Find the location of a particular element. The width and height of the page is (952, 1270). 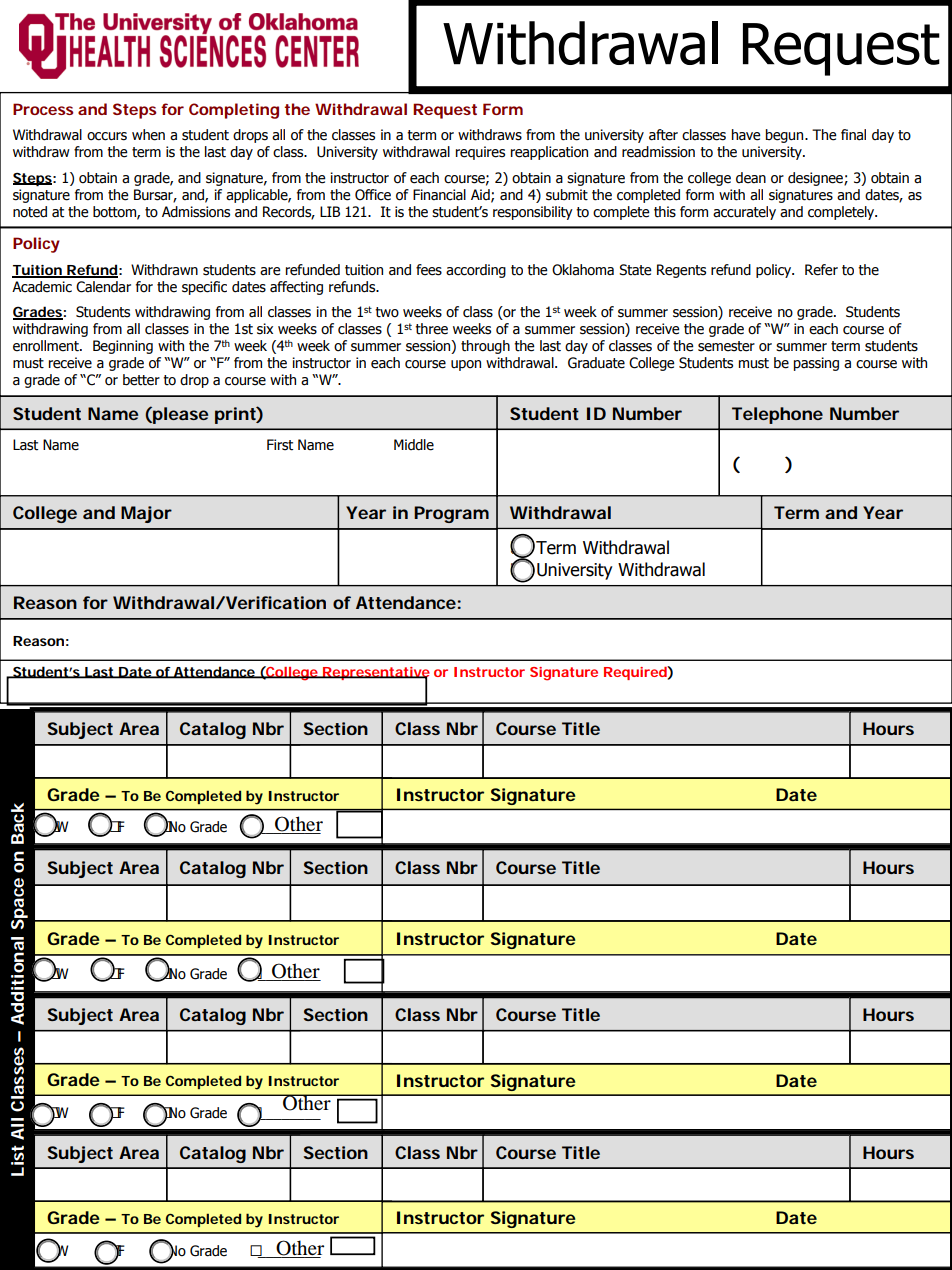

Major is located at coordinates (146, 514).
